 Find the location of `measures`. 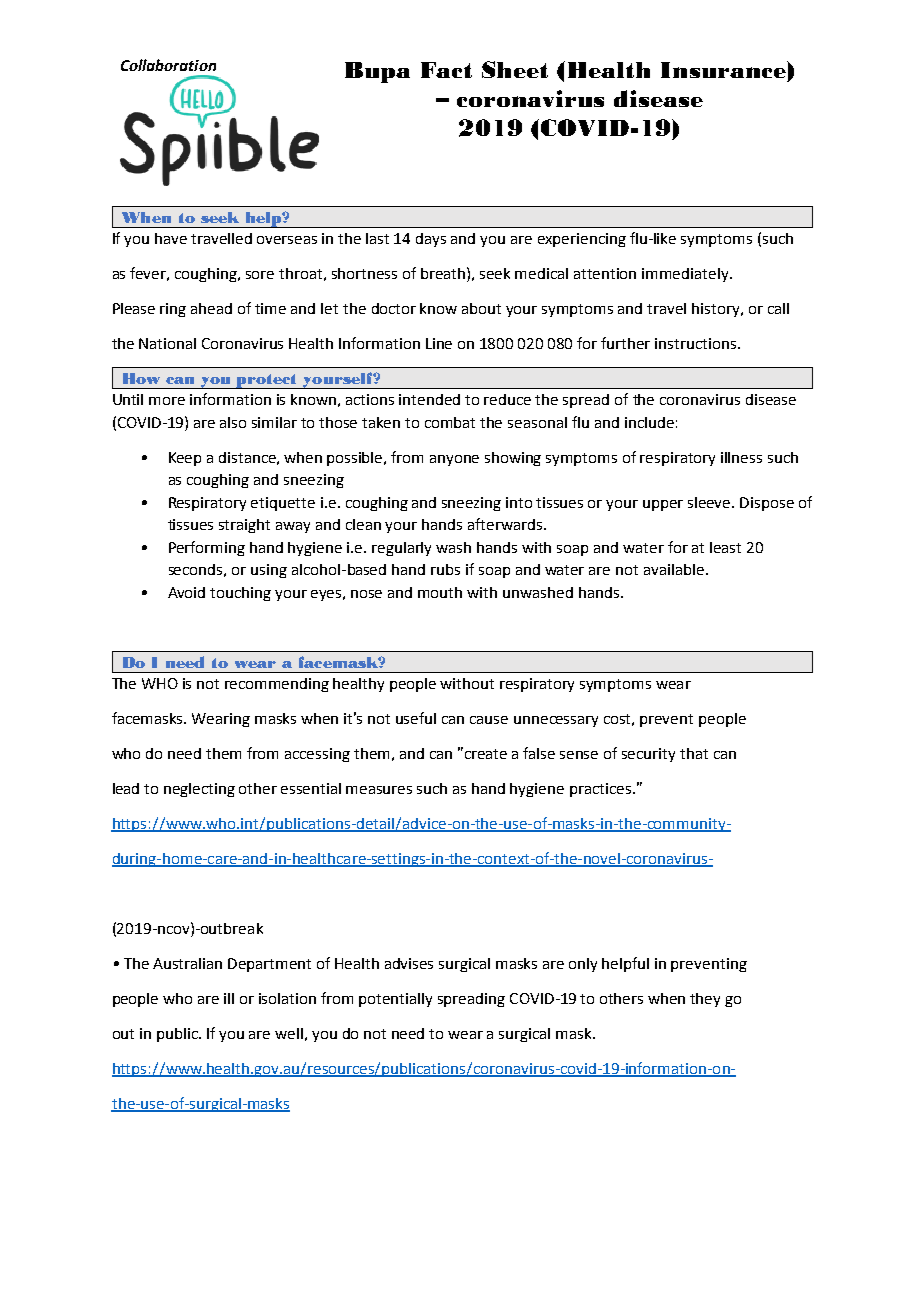

measures is located at coordinates (379, 790).
